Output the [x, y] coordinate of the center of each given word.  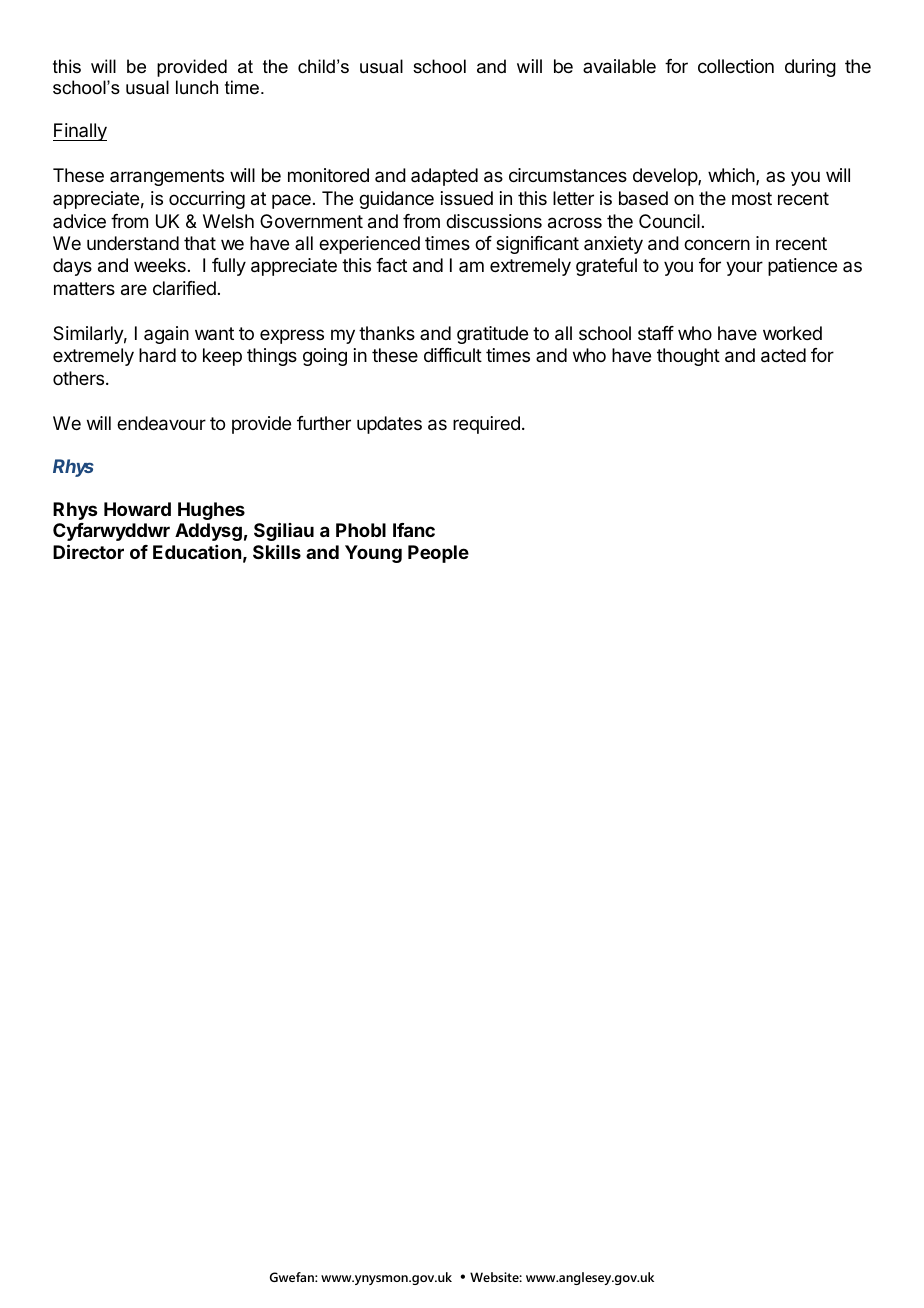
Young [373, 554]
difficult [453, 355]
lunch [197, 87]
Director [88, 551]
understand [133, 243]
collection [736, 66]
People [438, 554]
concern [717, 244]
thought [688, 357]
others [78, 378]
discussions [494, 221]
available [619, 66]
